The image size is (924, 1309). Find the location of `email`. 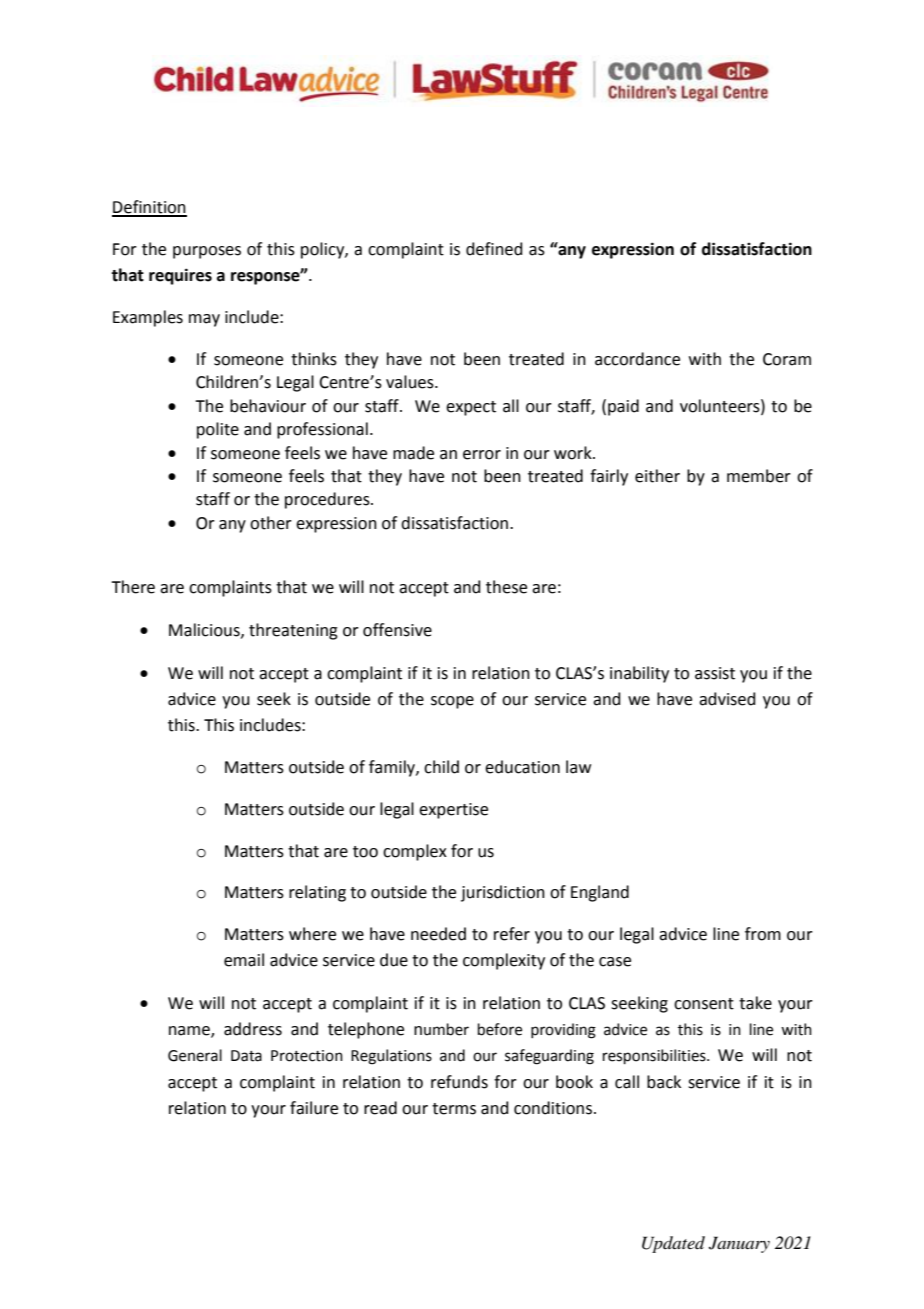

email is located at coordinates (244, 960).
